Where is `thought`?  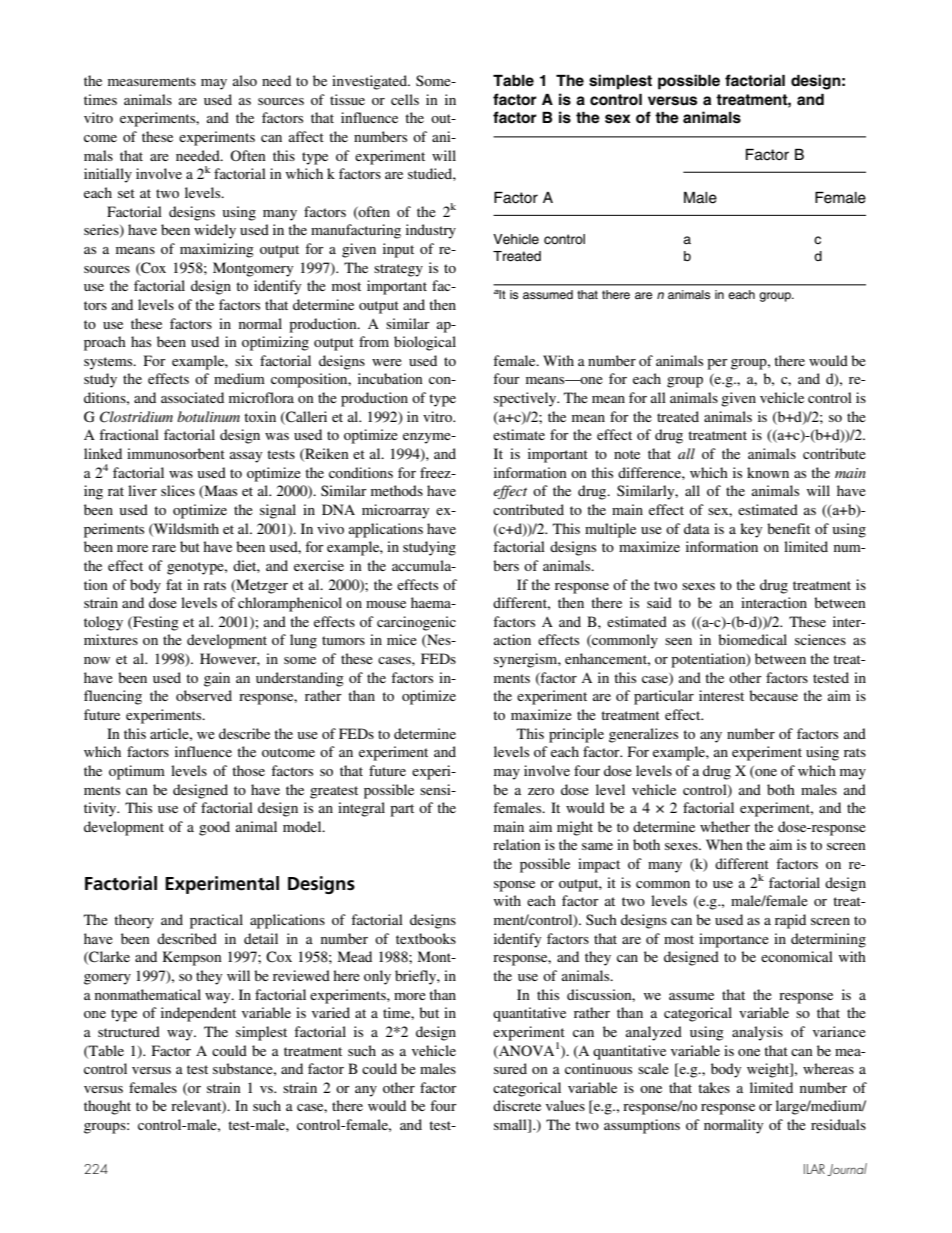
thought is located at coordinates (107, 1107).
